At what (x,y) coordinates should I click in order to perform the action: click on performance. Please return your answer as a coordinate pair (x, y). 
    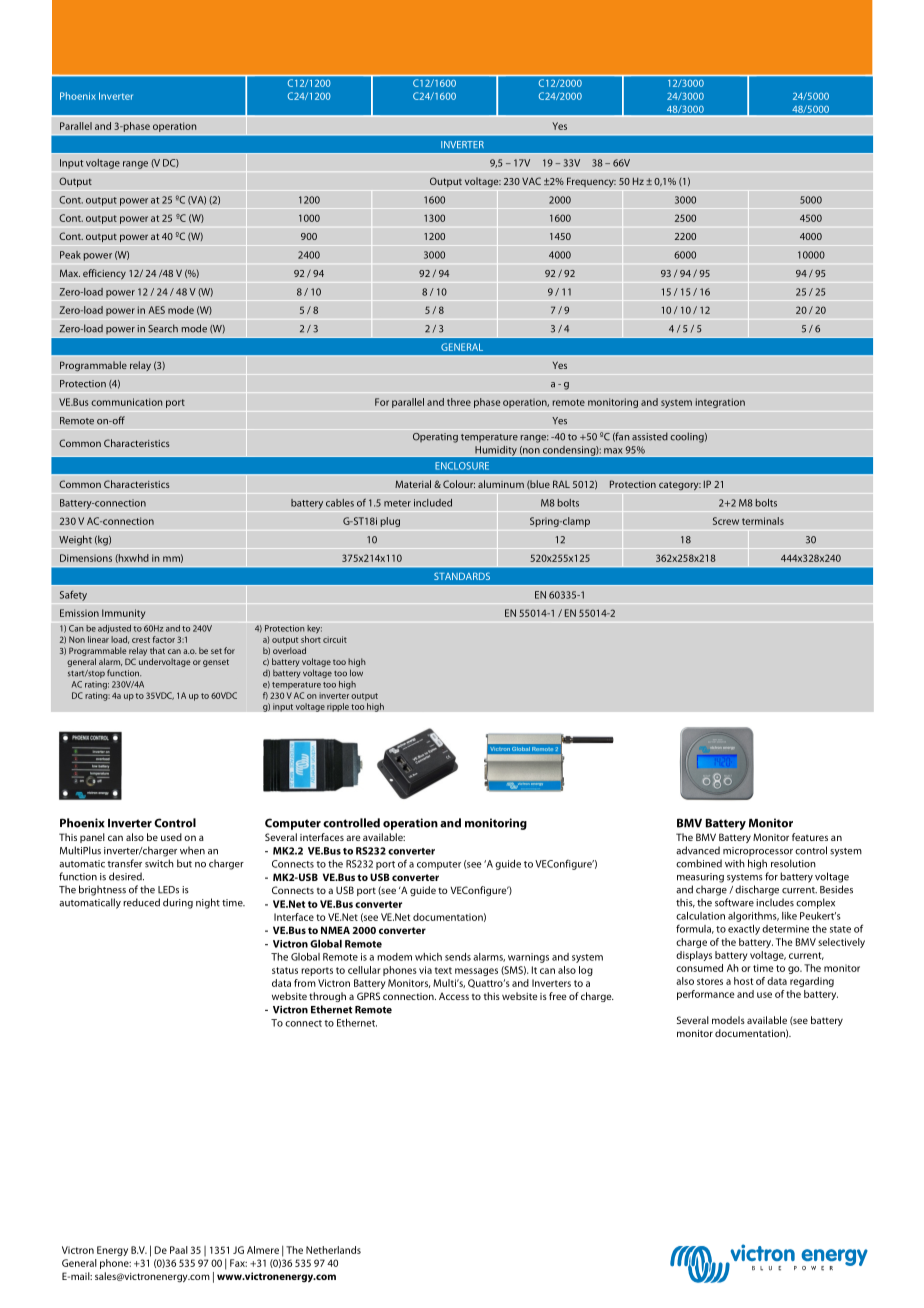
    Looking at the image, I should click on (706, 995).
